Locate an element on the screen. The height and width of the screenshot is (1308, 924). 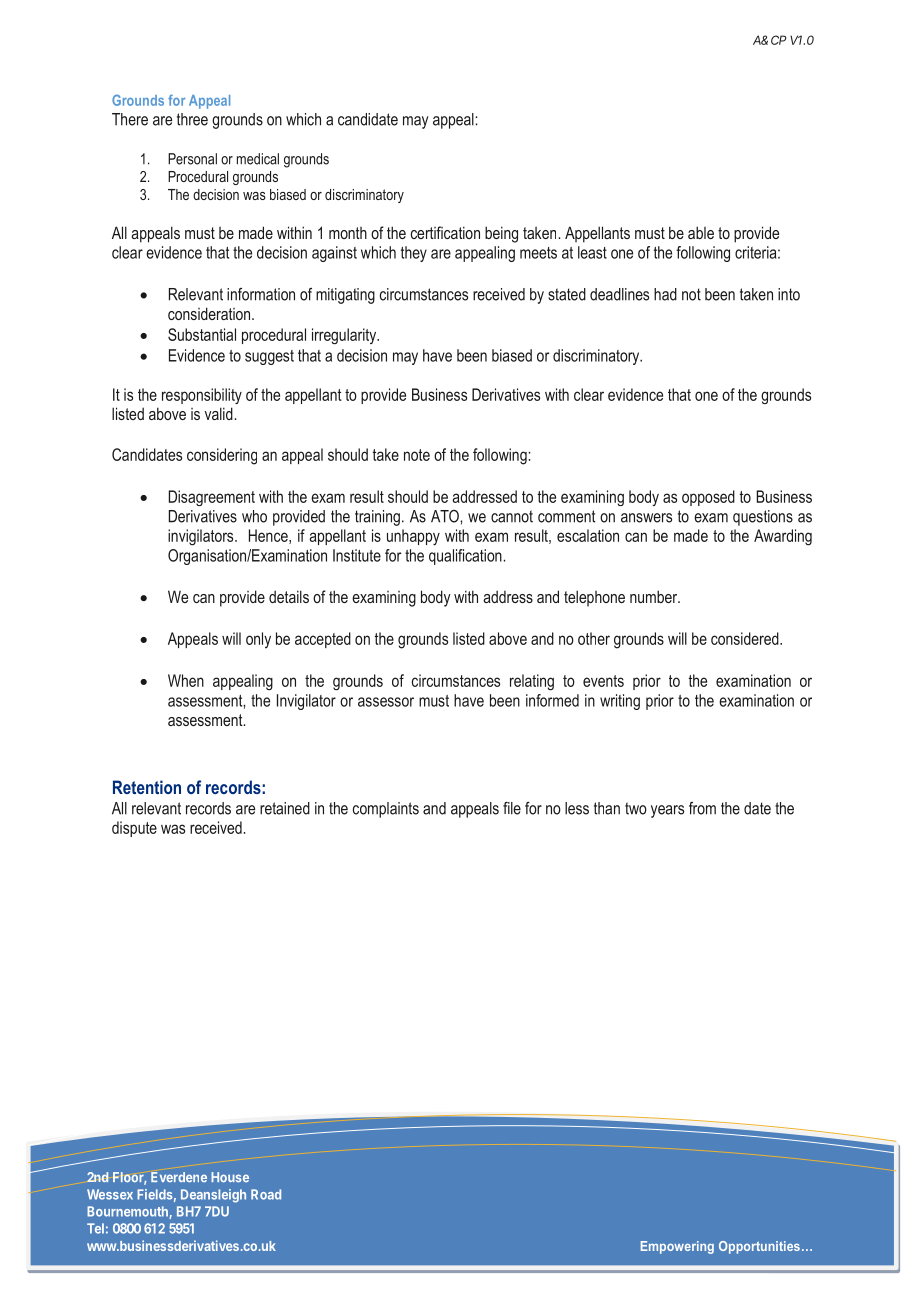
valid is located at coordinates (219, 413).
